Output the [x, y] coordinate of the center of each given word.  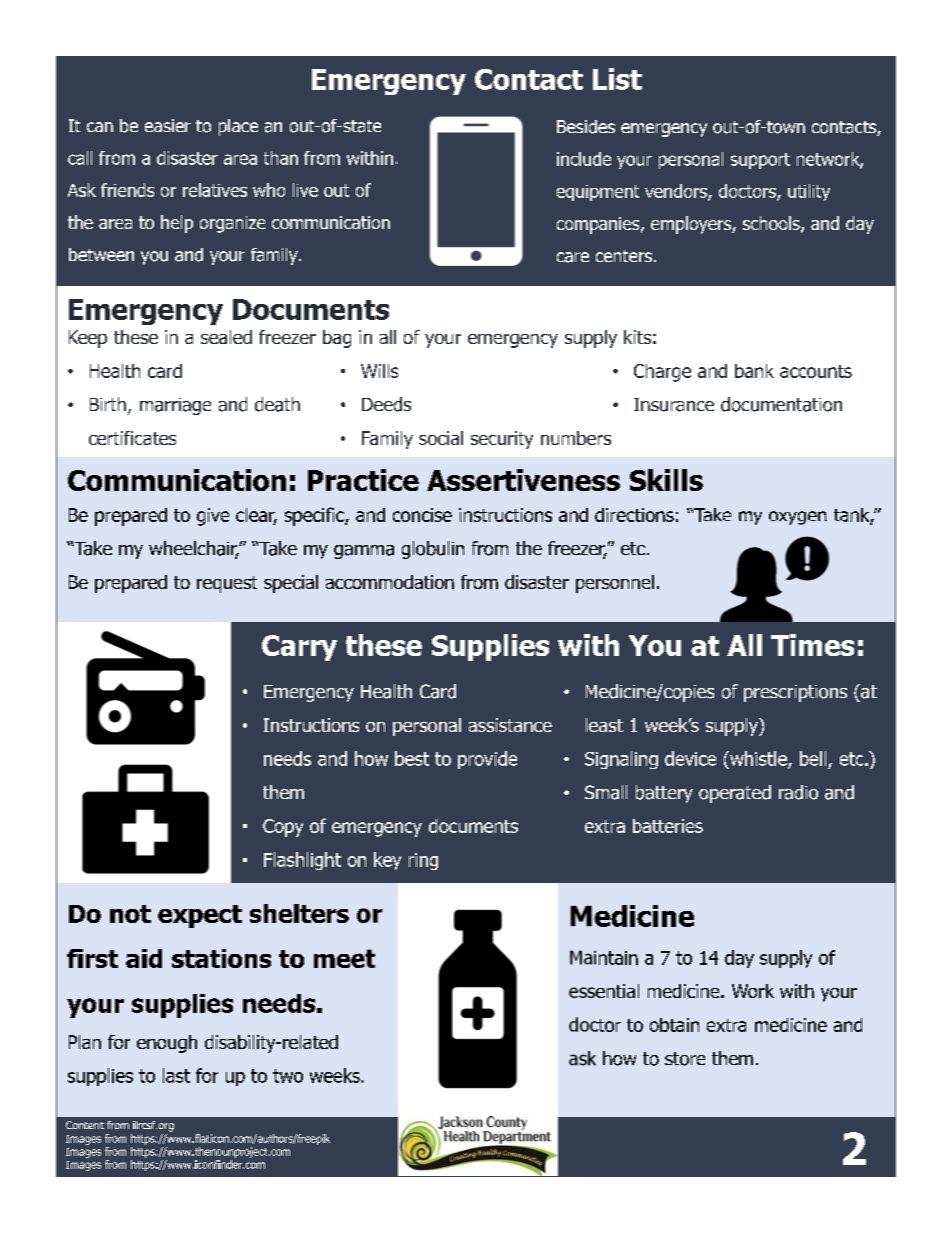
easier [168, 125]
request [227, 584]
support [760, 161]
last [176, 1075]
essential [604, 991]
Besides [586, 127]
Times [812, 645]
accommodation [390, 582]
